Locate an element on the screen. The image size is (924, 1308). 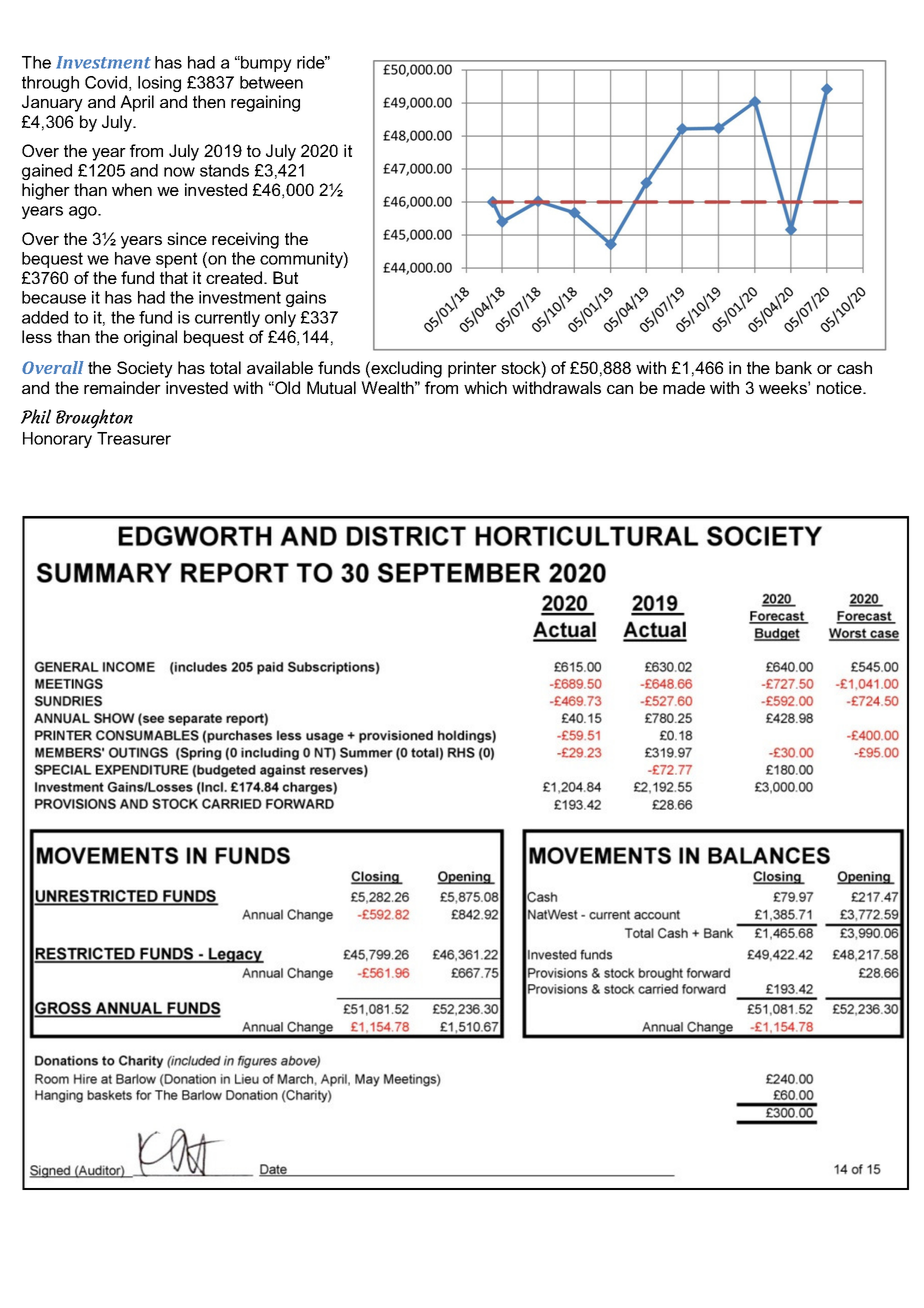
gains is located at coordinates (306, 299).
